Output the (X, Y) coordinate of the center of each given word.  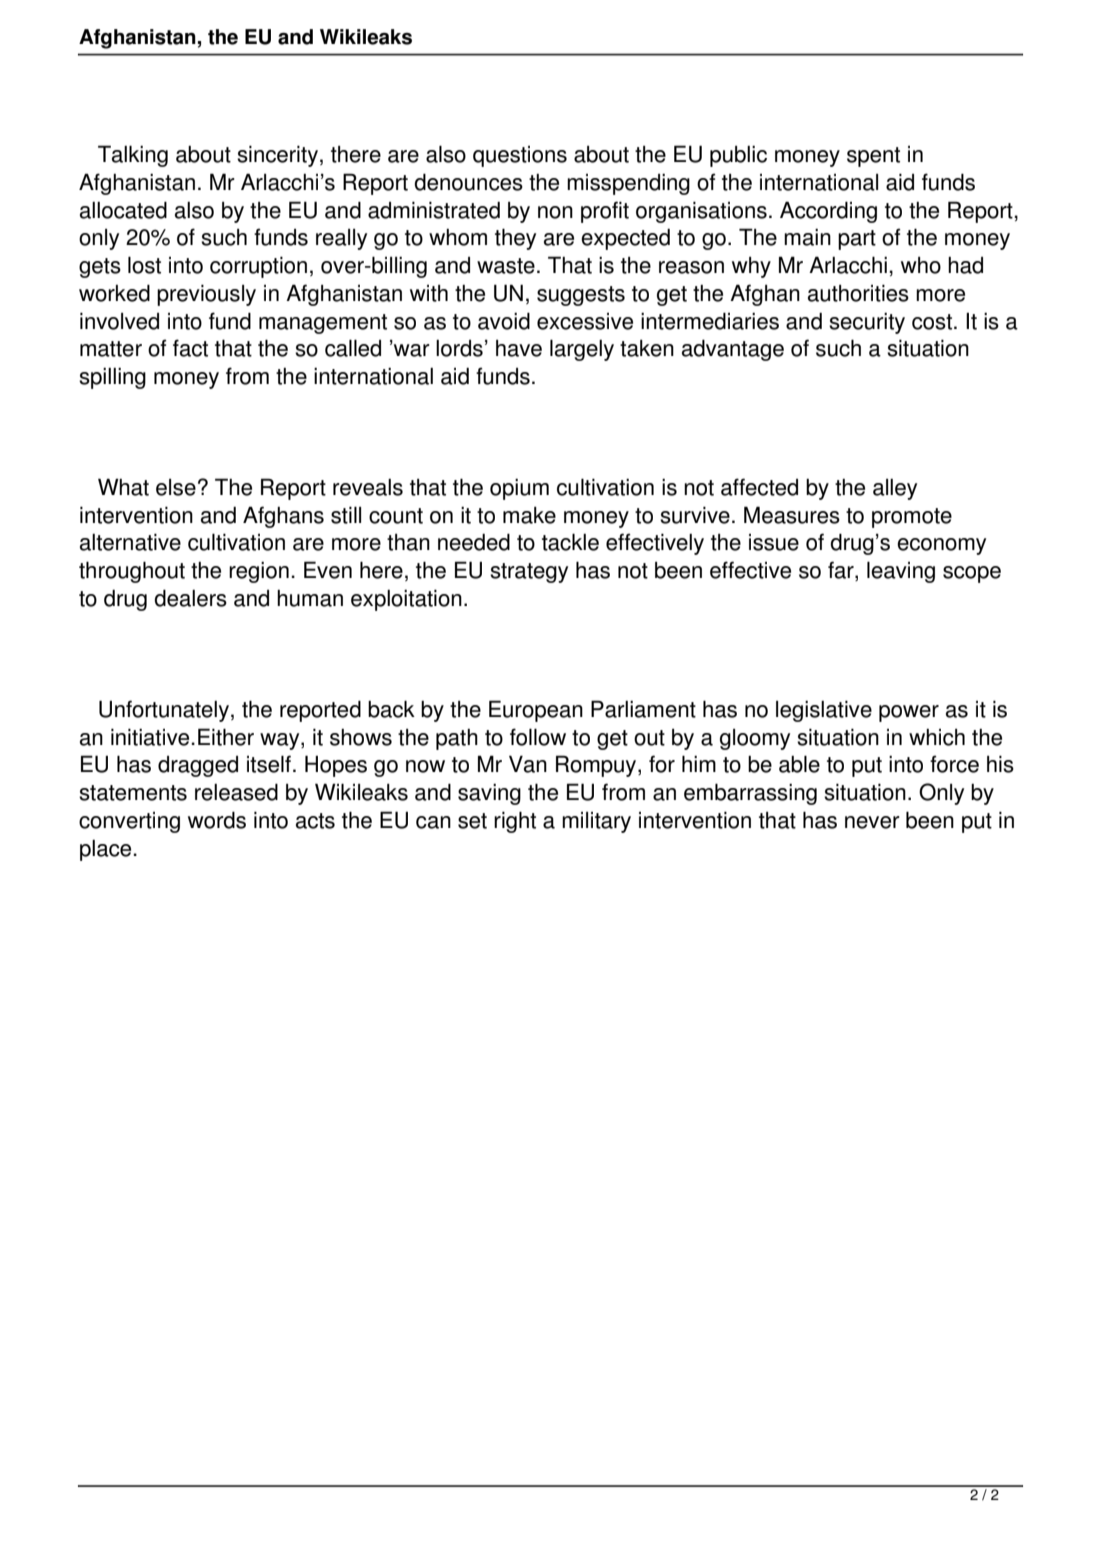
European (536, 711)
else (176, 487)
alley (895, 489)
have (519, 348)
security (867, 323)
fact (190, 348)
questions (520, 156)
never (872, 822)
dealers (190, 598)
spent (873, 157)
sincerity (277, 156)
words (217, 820)
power (909, 713)
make (529, 515)
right (515, 822)
